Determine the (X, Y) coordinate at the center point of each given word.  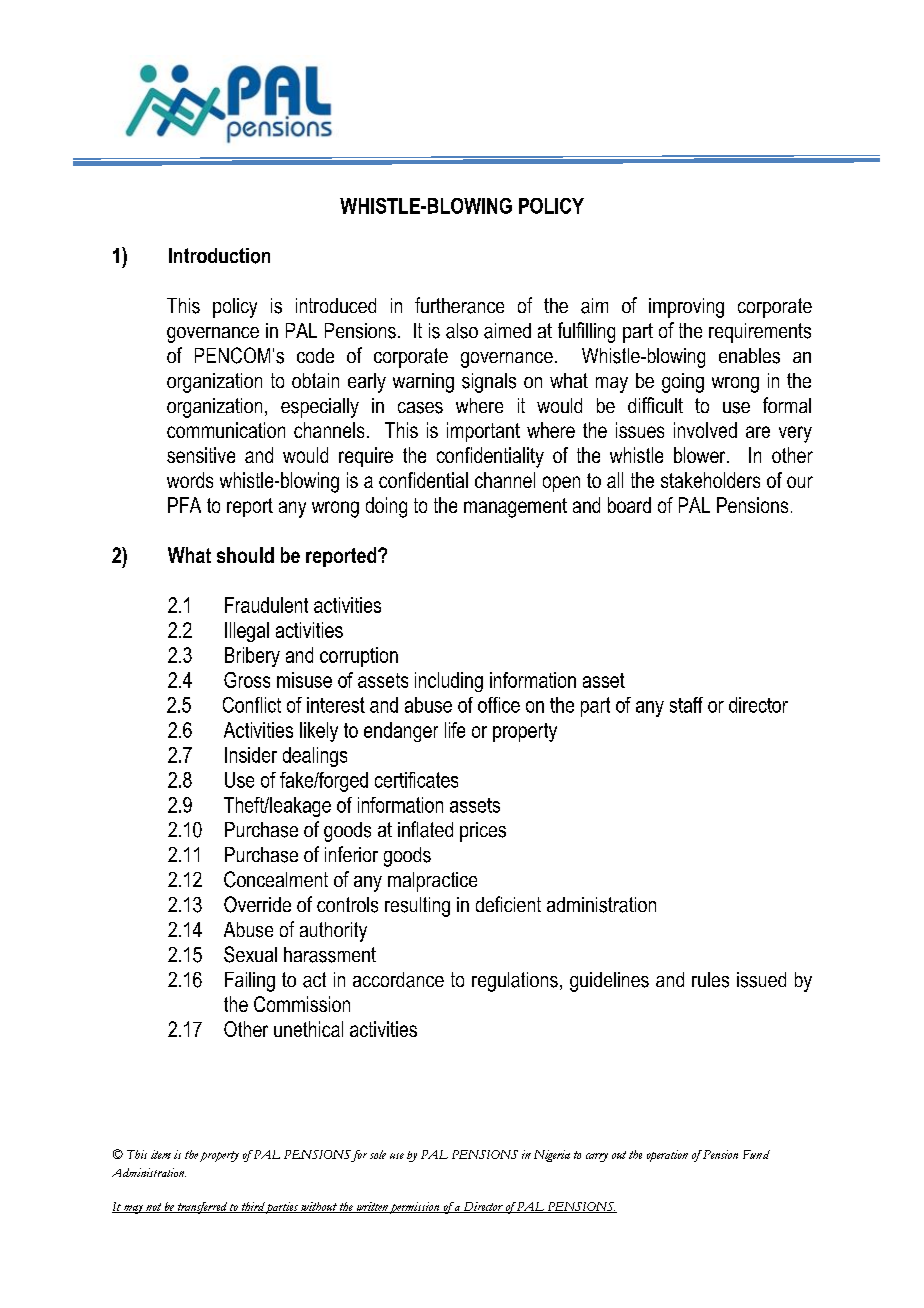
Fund (756, 1154)
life (455, 730)
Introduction (219, 256)
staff (686, 705)
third (252, 1207)
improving (686, 308)
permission (415, 1208)
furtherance (459, 305)
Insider (251, 755)
